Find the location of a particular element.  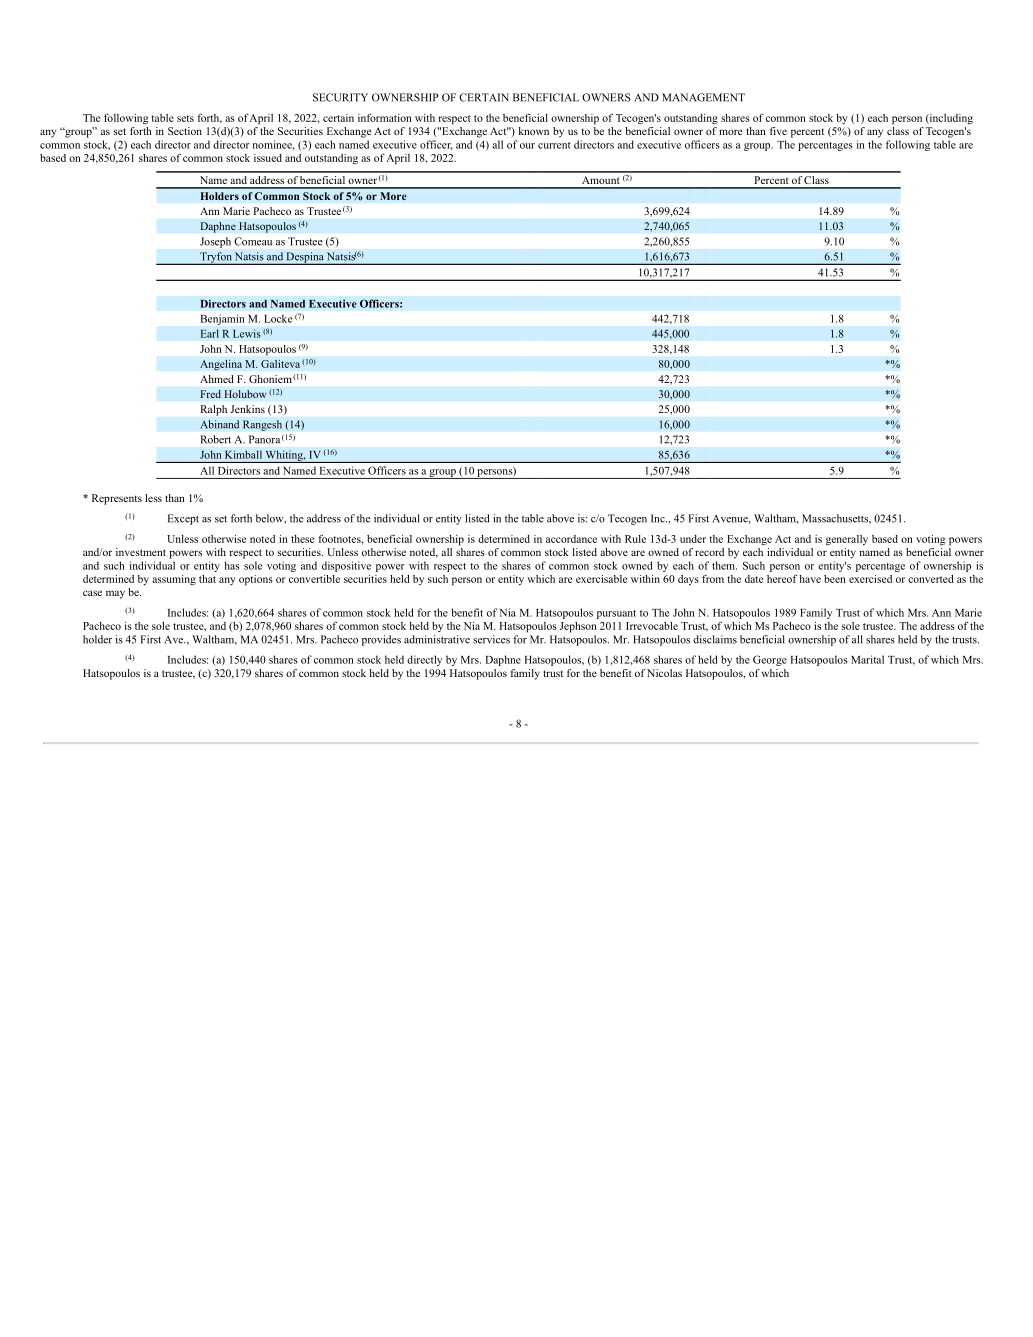

Kimball is located at coordinates (243, 454).
